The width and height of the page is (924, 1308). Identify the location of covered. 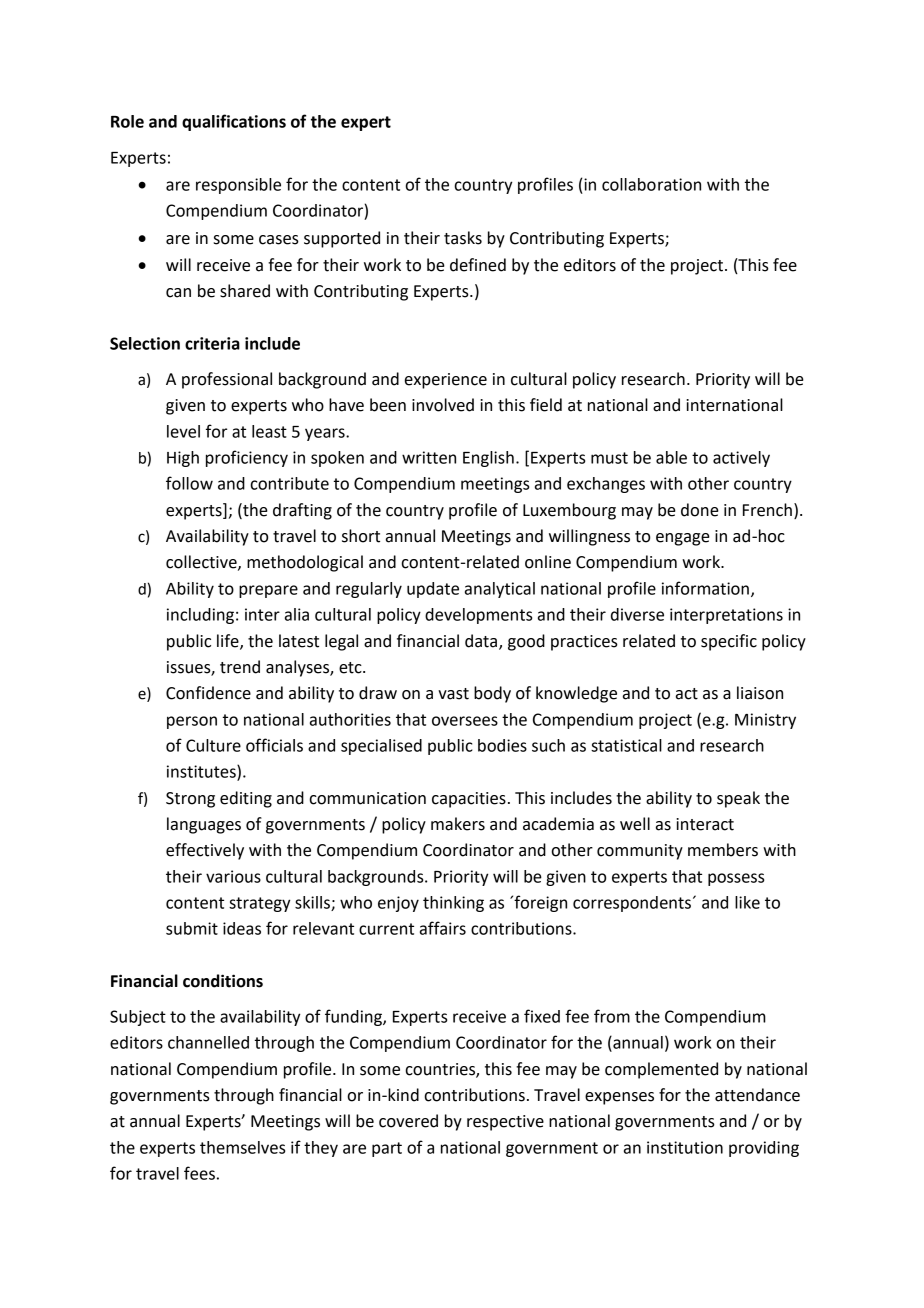
(408, 1121).
